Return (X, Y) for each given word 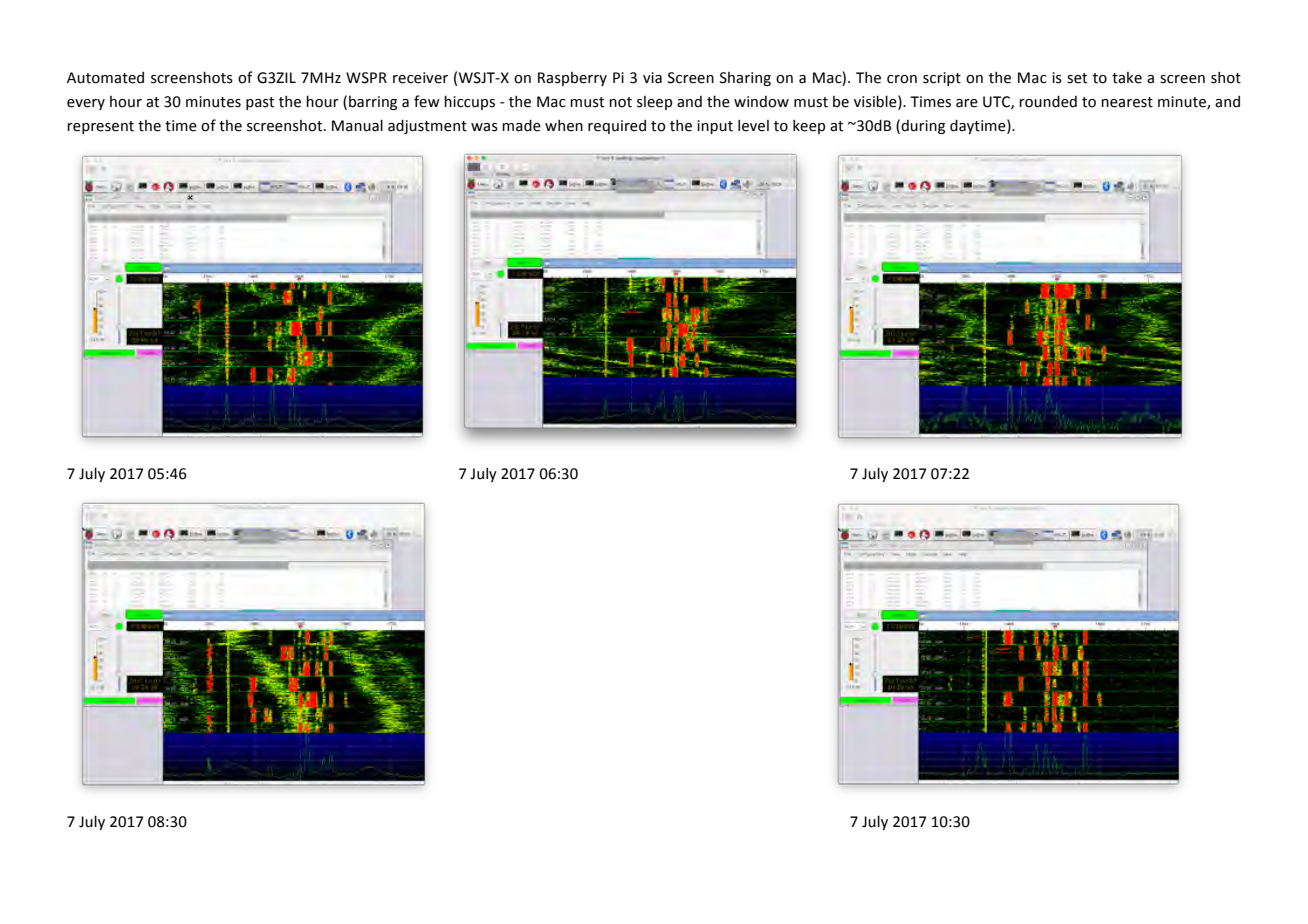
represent (100, 127)
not (620, 102)
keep (809, 126)
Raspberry (572, 79)
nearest (1127, 102)
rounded (1048, 101)
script (942, 79)
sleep (654, 103)
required (617, 126)
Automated (105, 77)
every (86, 104)
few (427, 101)
